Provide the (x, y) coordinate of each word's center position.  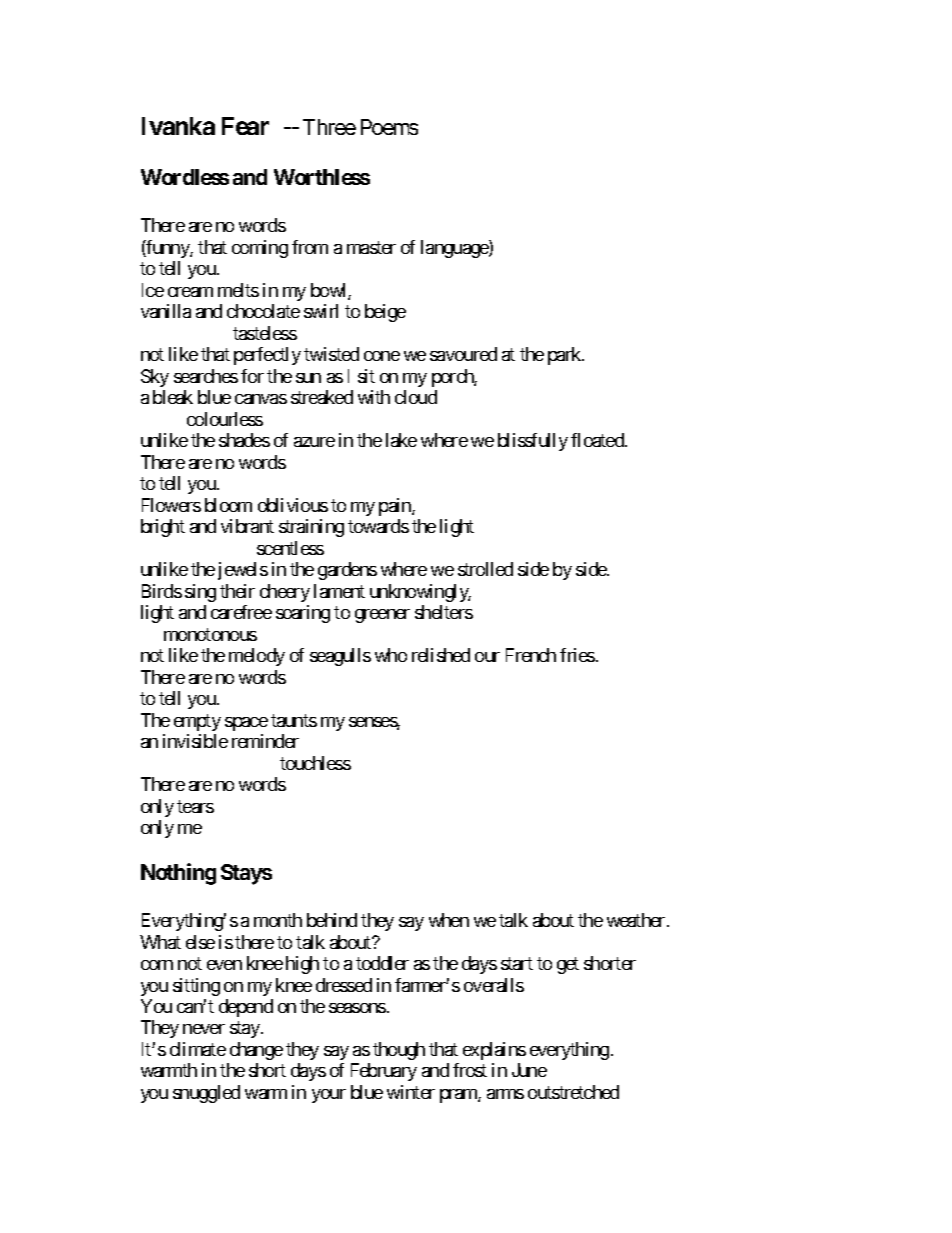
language (455, 249)
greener (382, 616)
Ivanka (178, 126)
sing (200, 593)
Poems (389, 127)
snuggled (206, 1094)
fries (577, 655)
